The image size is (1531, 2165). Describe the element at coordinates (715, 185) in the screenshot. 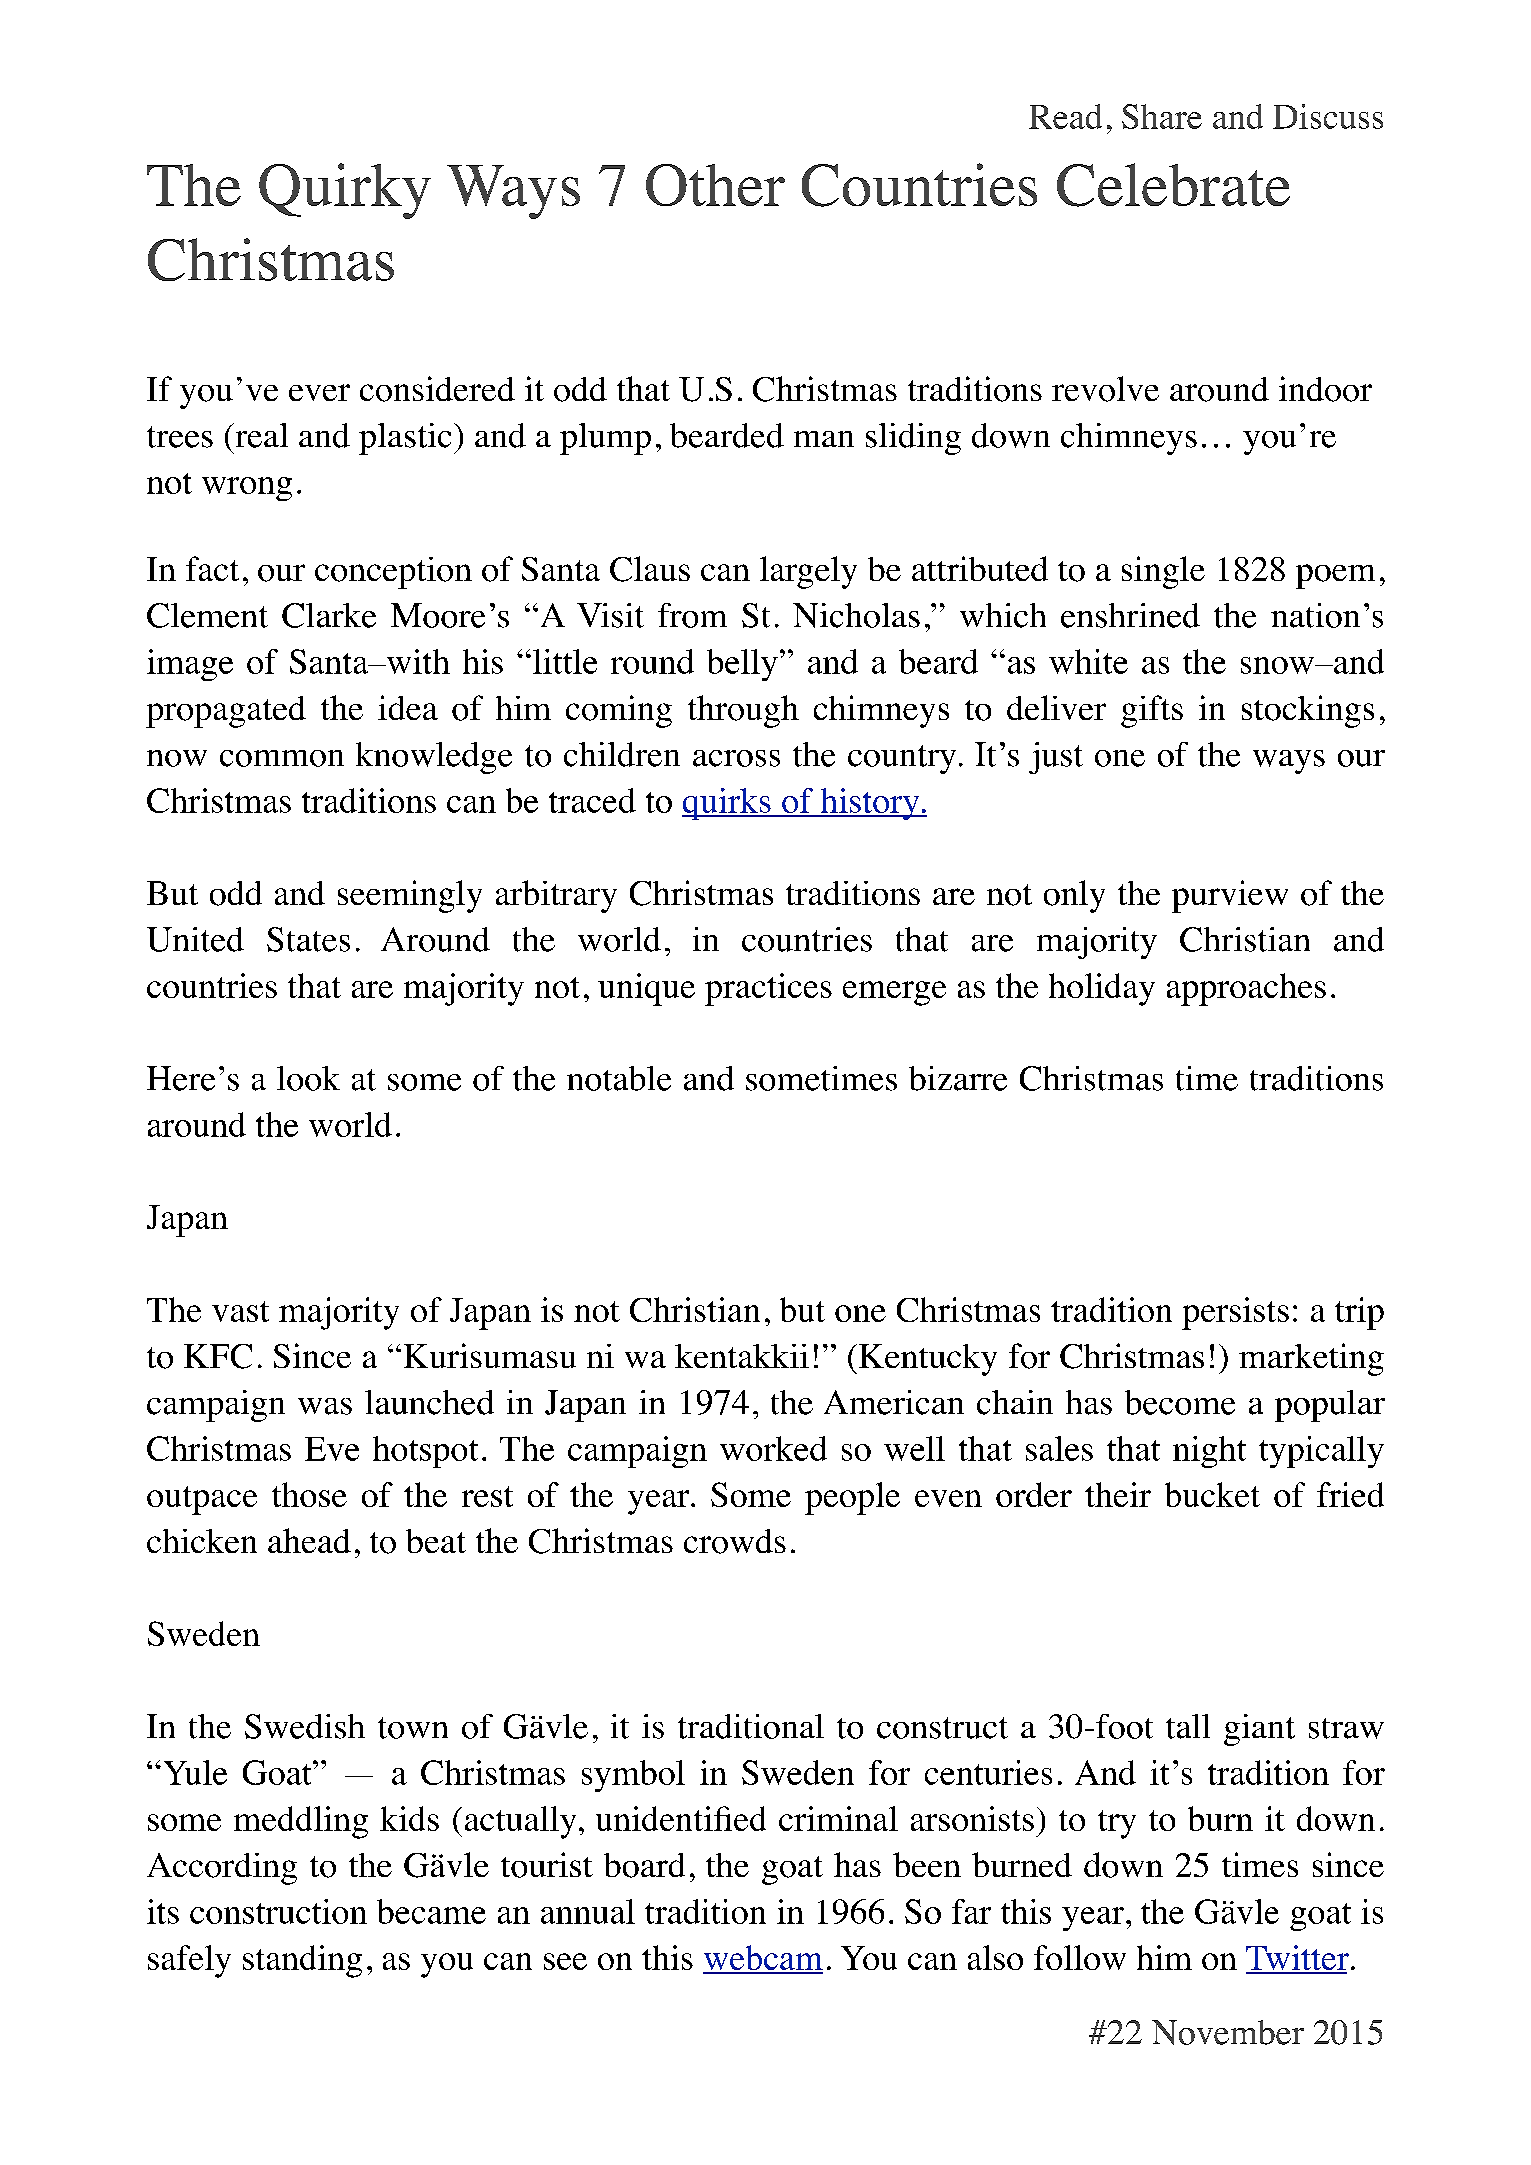

I see `Other` at that location.
